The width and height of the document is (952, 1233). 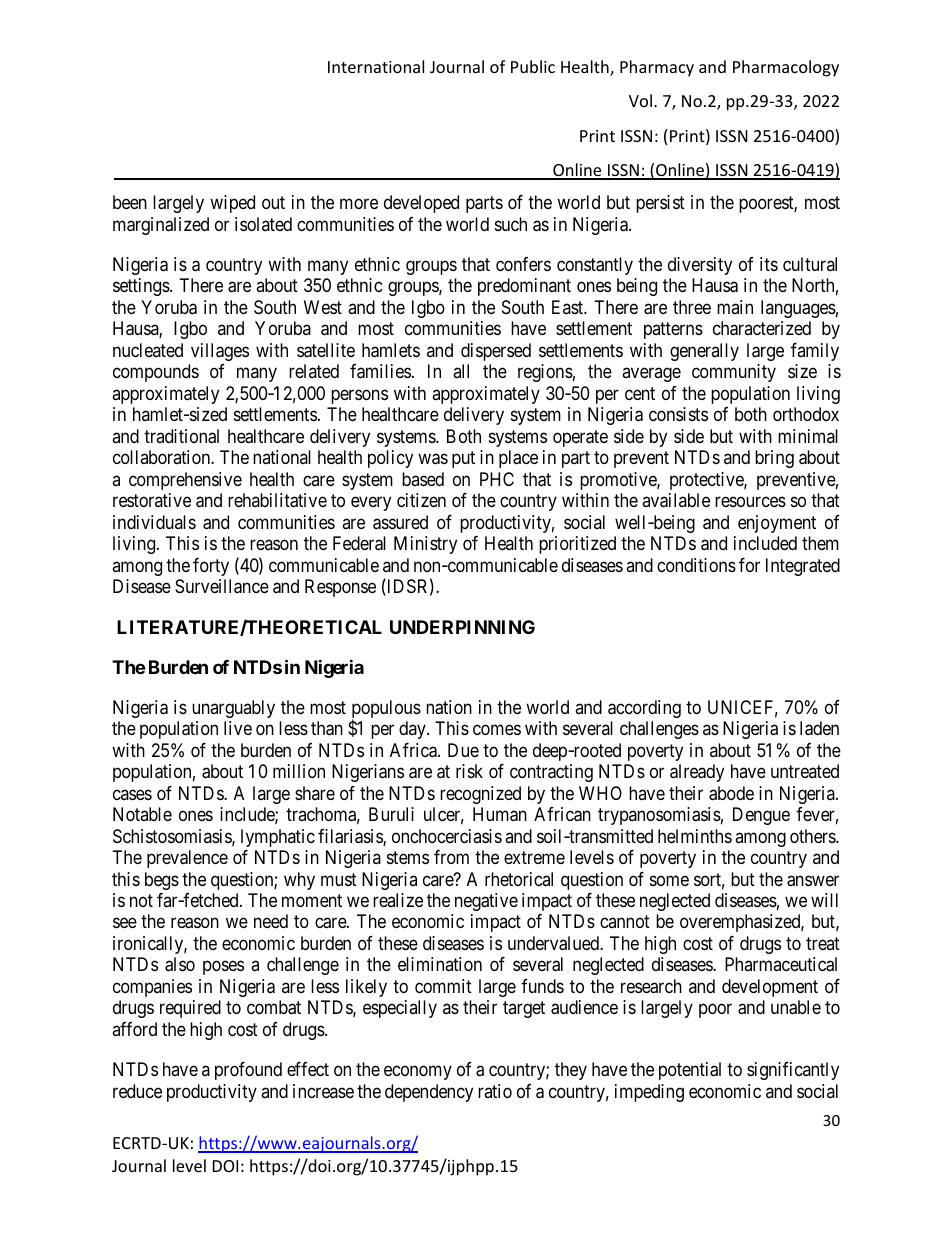 I want to click on wiped, so click(x=232, y=204).
